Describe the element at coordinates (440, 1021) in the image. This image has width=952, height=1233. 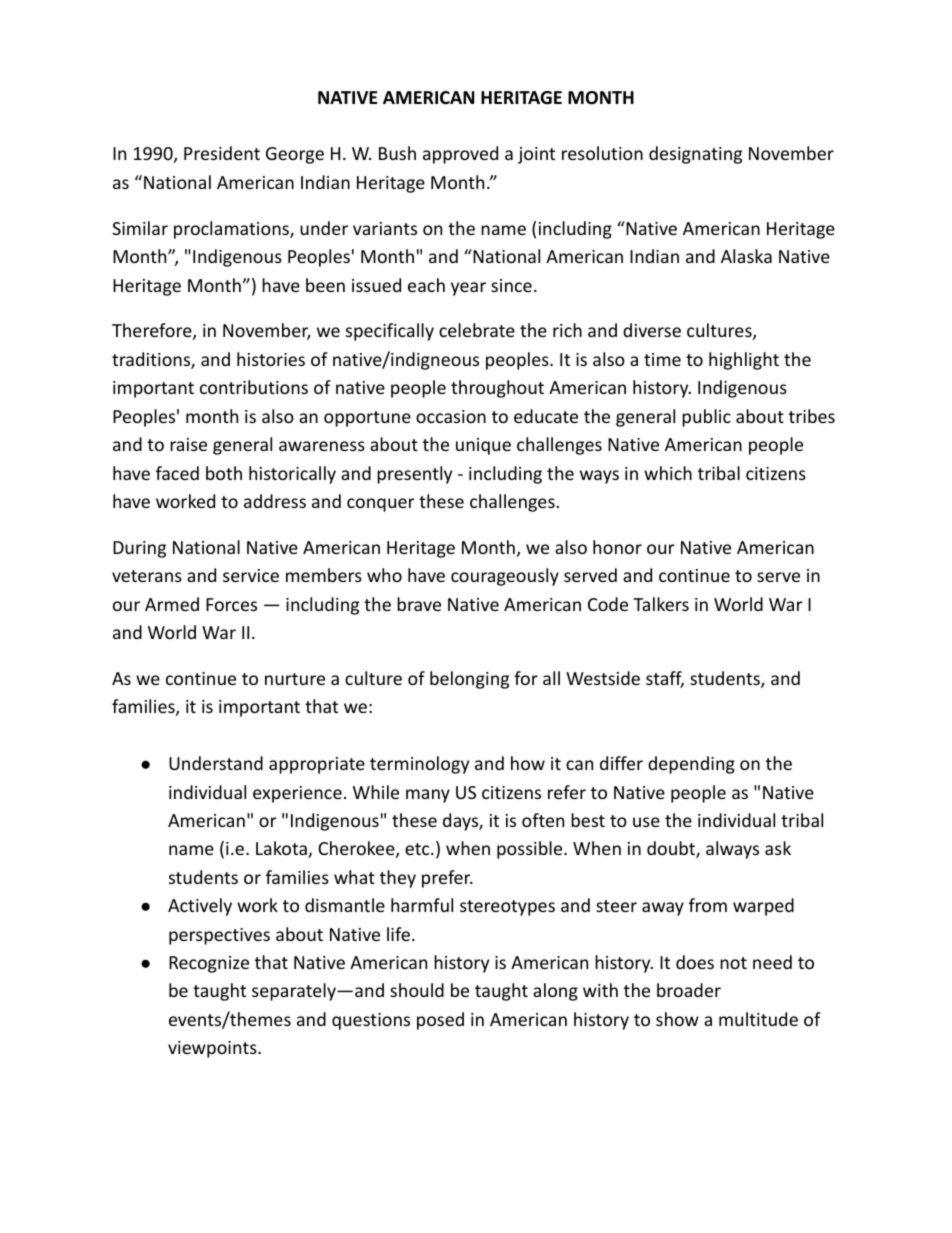
I see `posed` at that location.
